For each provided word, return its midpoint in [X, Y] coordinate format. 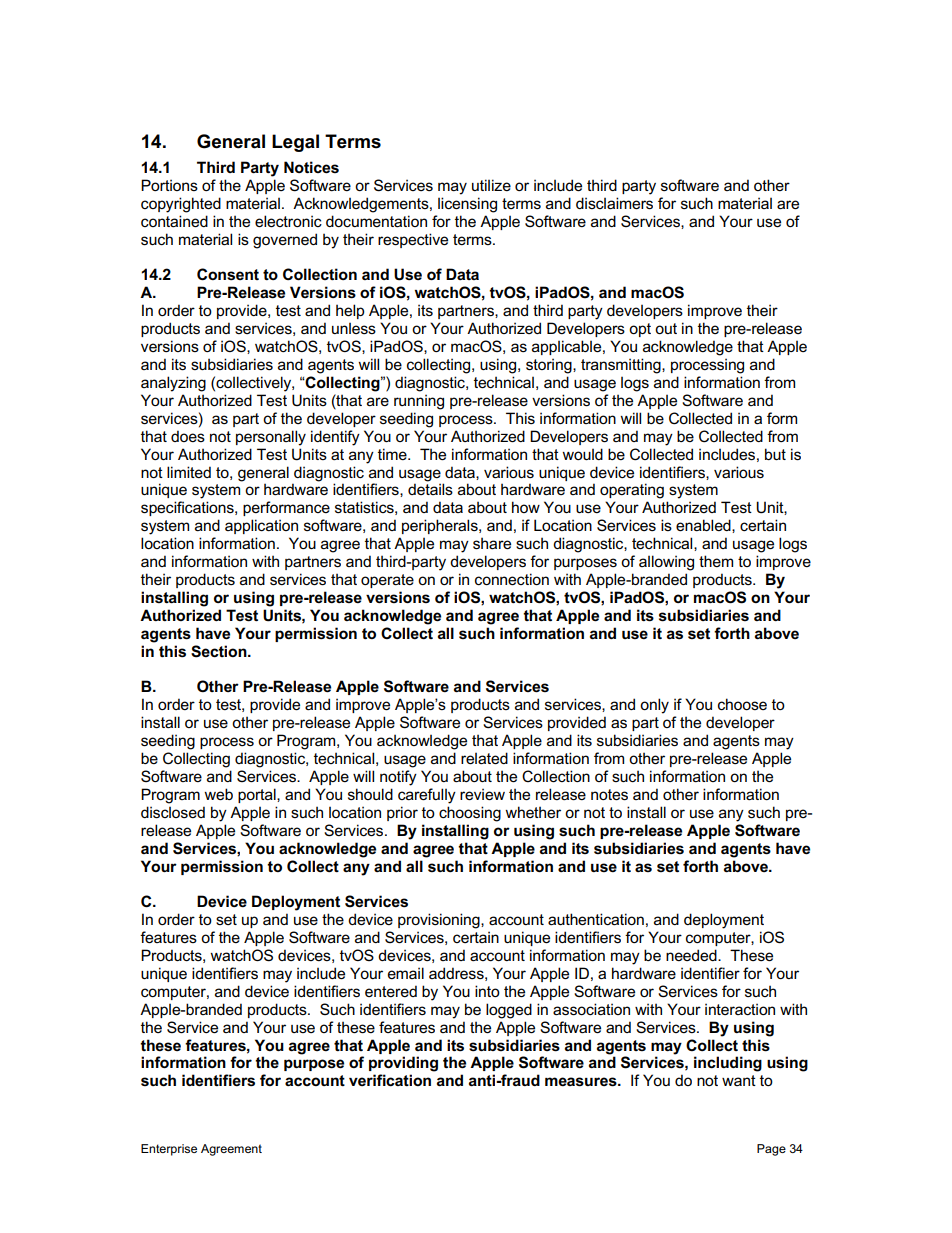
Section [220, 651]
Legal [295, 143]
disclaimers [614, 203]
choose [742, 704]
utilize [491, 185]
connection [512, 579]
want [739, 1080]
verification [390, 1080]
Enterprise [169, 1150]
